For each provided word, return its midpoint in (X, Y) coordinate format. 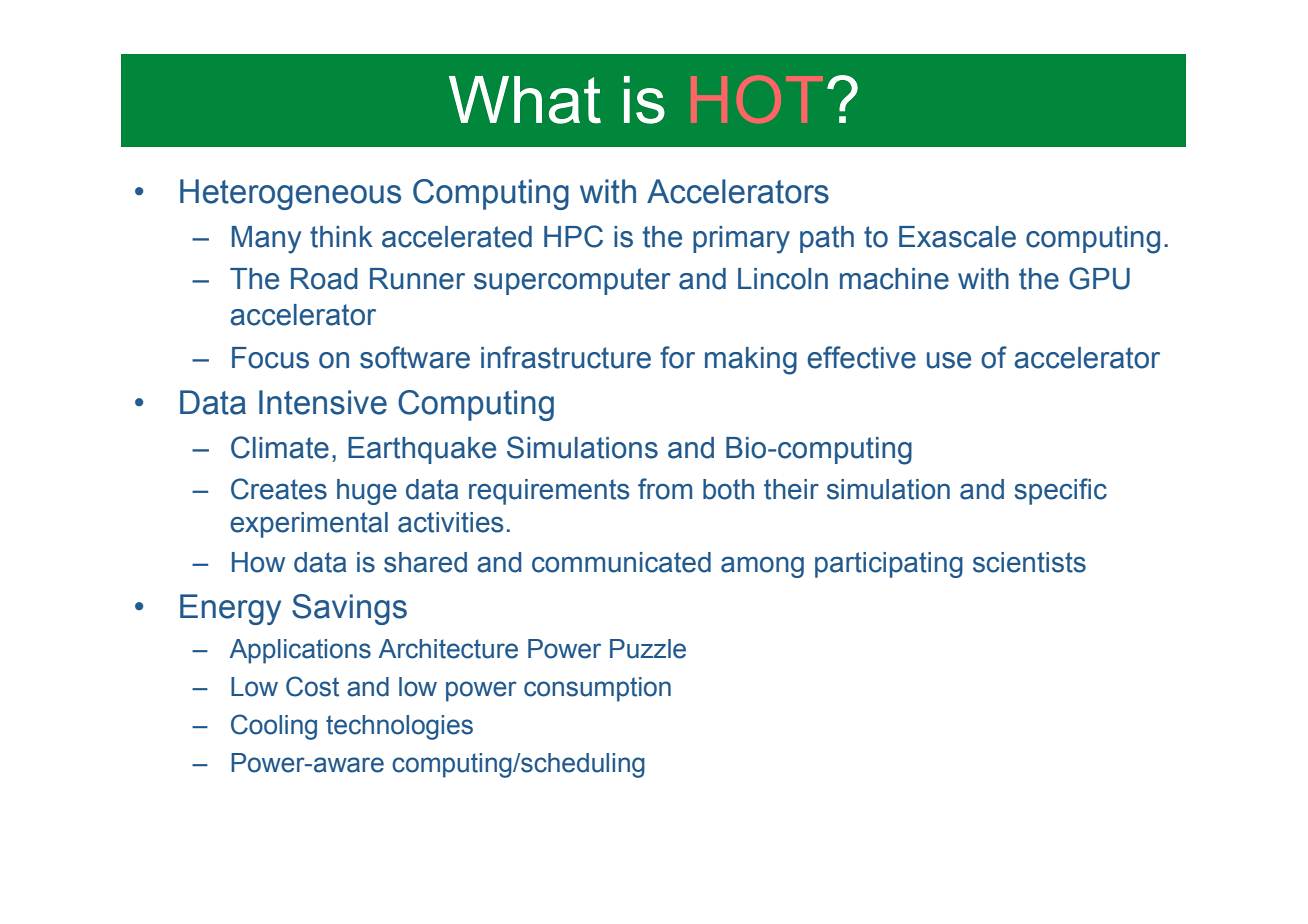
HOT (757, 99)
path (827, 239)
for (677, 357)
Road (324, 279)
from (665, 489)
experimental (309, 525)
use (949, 360)
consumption (597, 689)
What (525, 100)
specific (1060, 491)
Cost (312, 686)
